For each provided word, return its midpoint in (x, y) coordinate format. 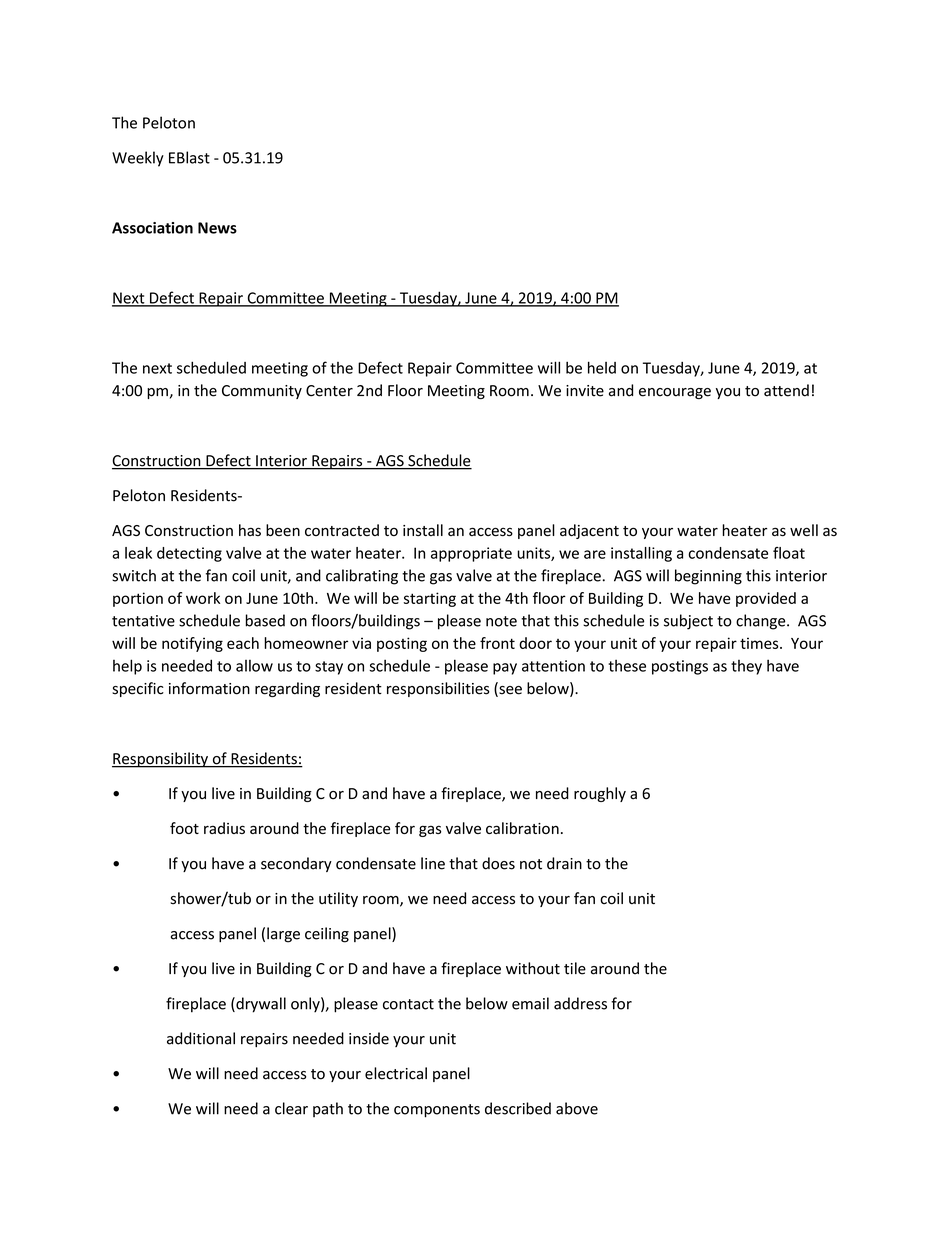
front (497, 643)
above (577, 1108)
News (217, 228)
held (602, 367)
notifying (192, 644)
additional (201, 1038)
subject (688, 622)
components (437, 1111)
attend (786, 390)
